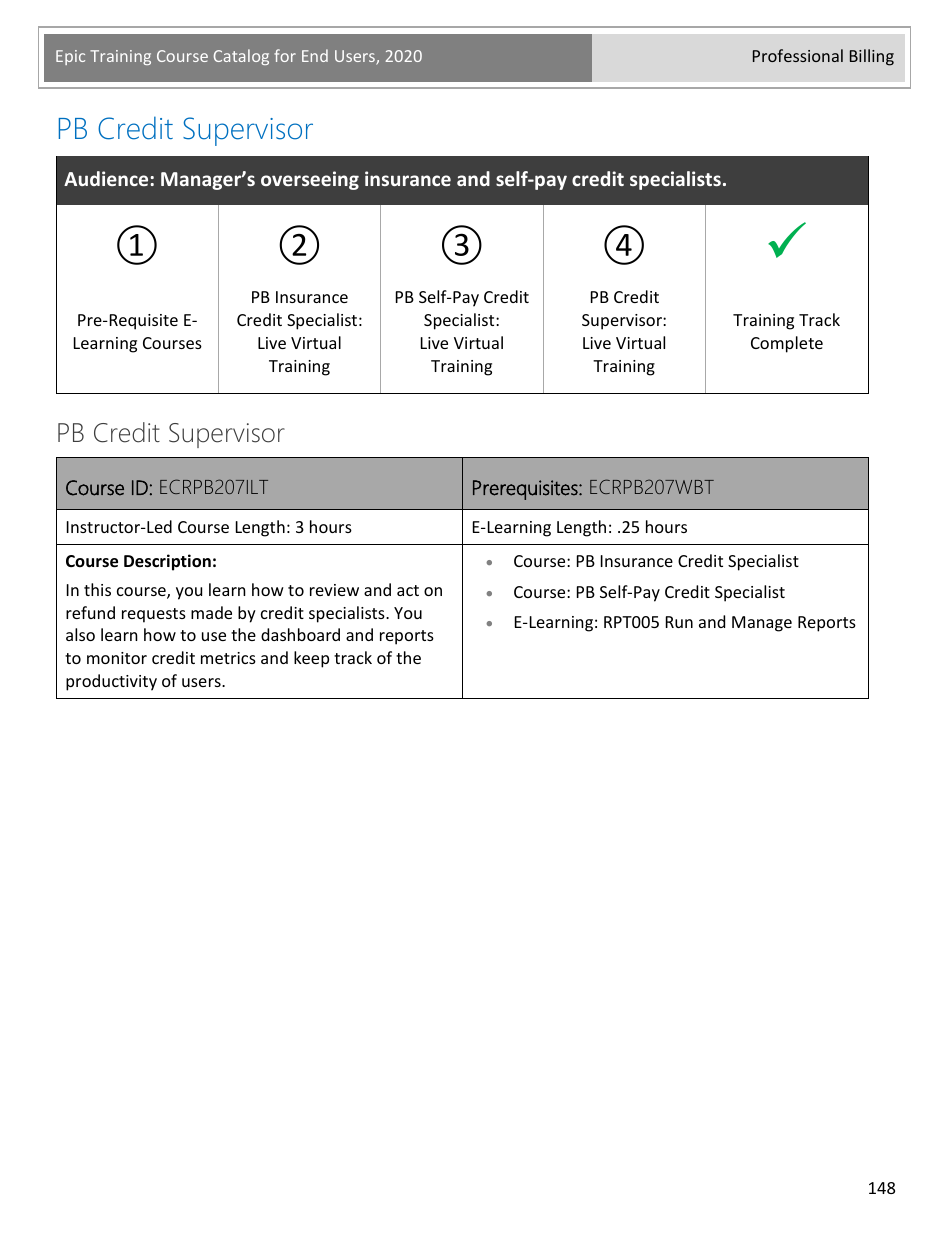 This page has height=1233, width=952. I want to click on End, so click(315, 55).
